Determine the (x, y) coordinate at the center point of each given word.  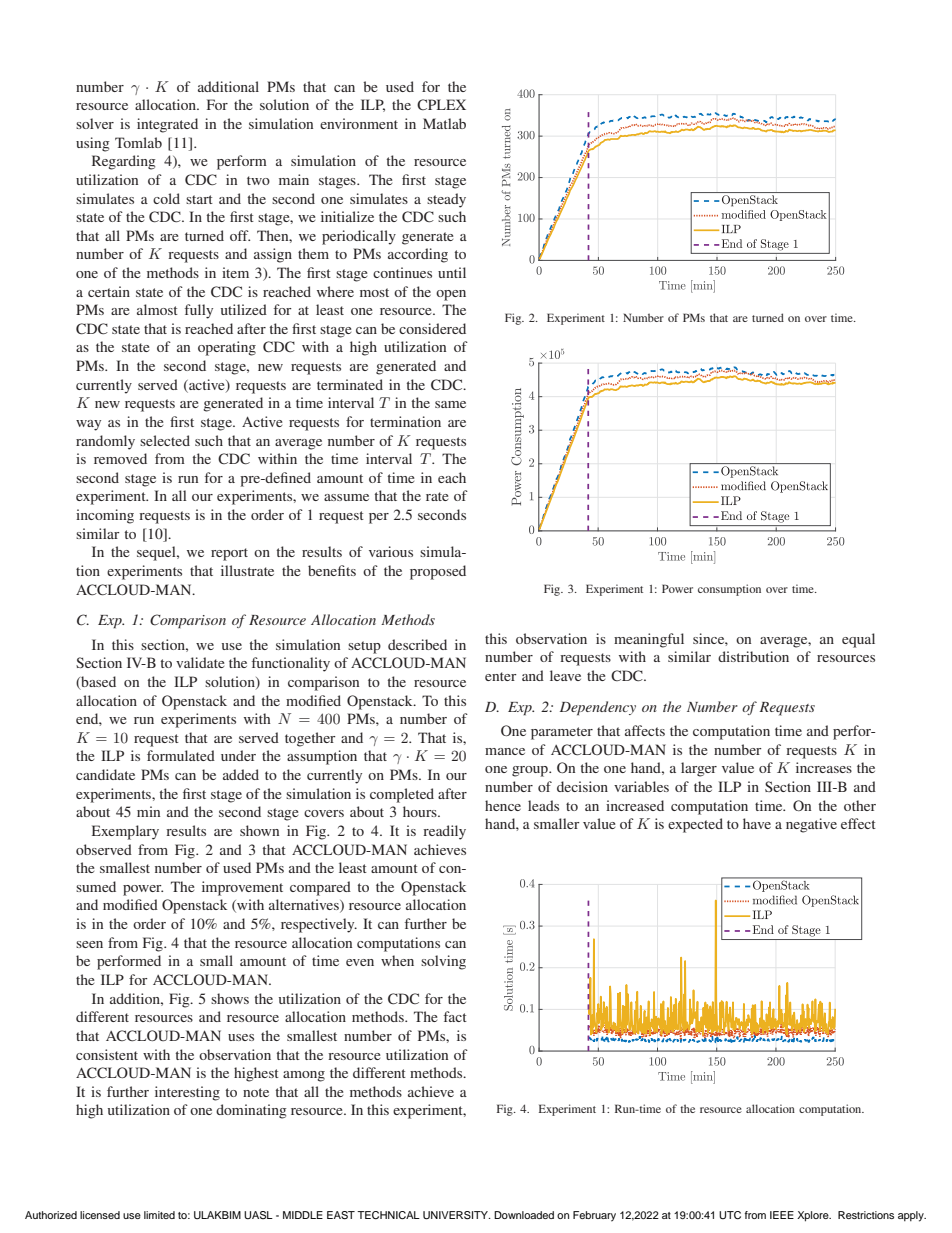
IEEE (782, 1215)
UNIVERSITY (456, 1215)
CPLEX (441, 104)
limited (159, 1215)
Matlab (444, 123)
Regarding (124, 162)
